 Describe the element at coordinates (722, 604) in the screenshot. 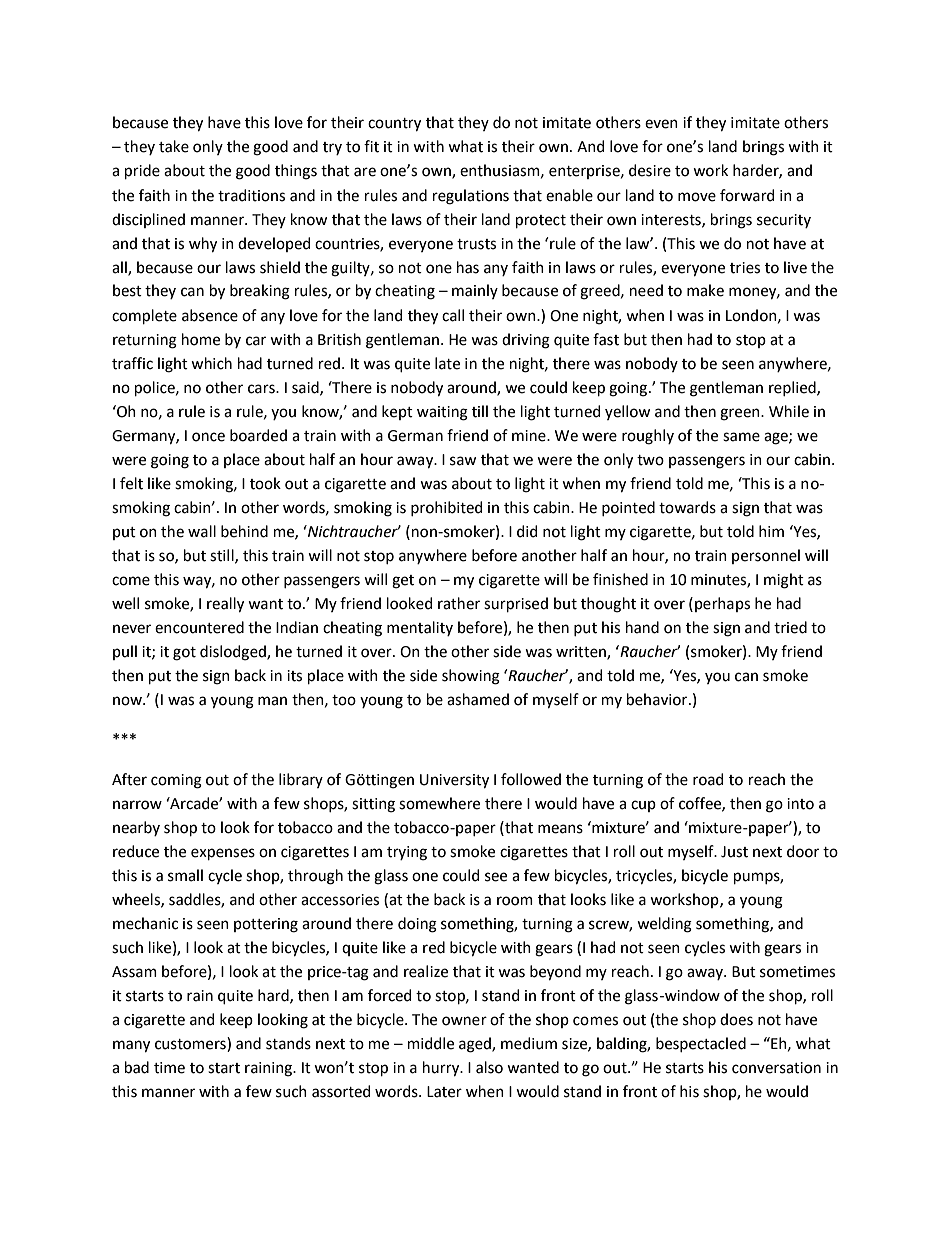

I see `perhaps` at that location.
